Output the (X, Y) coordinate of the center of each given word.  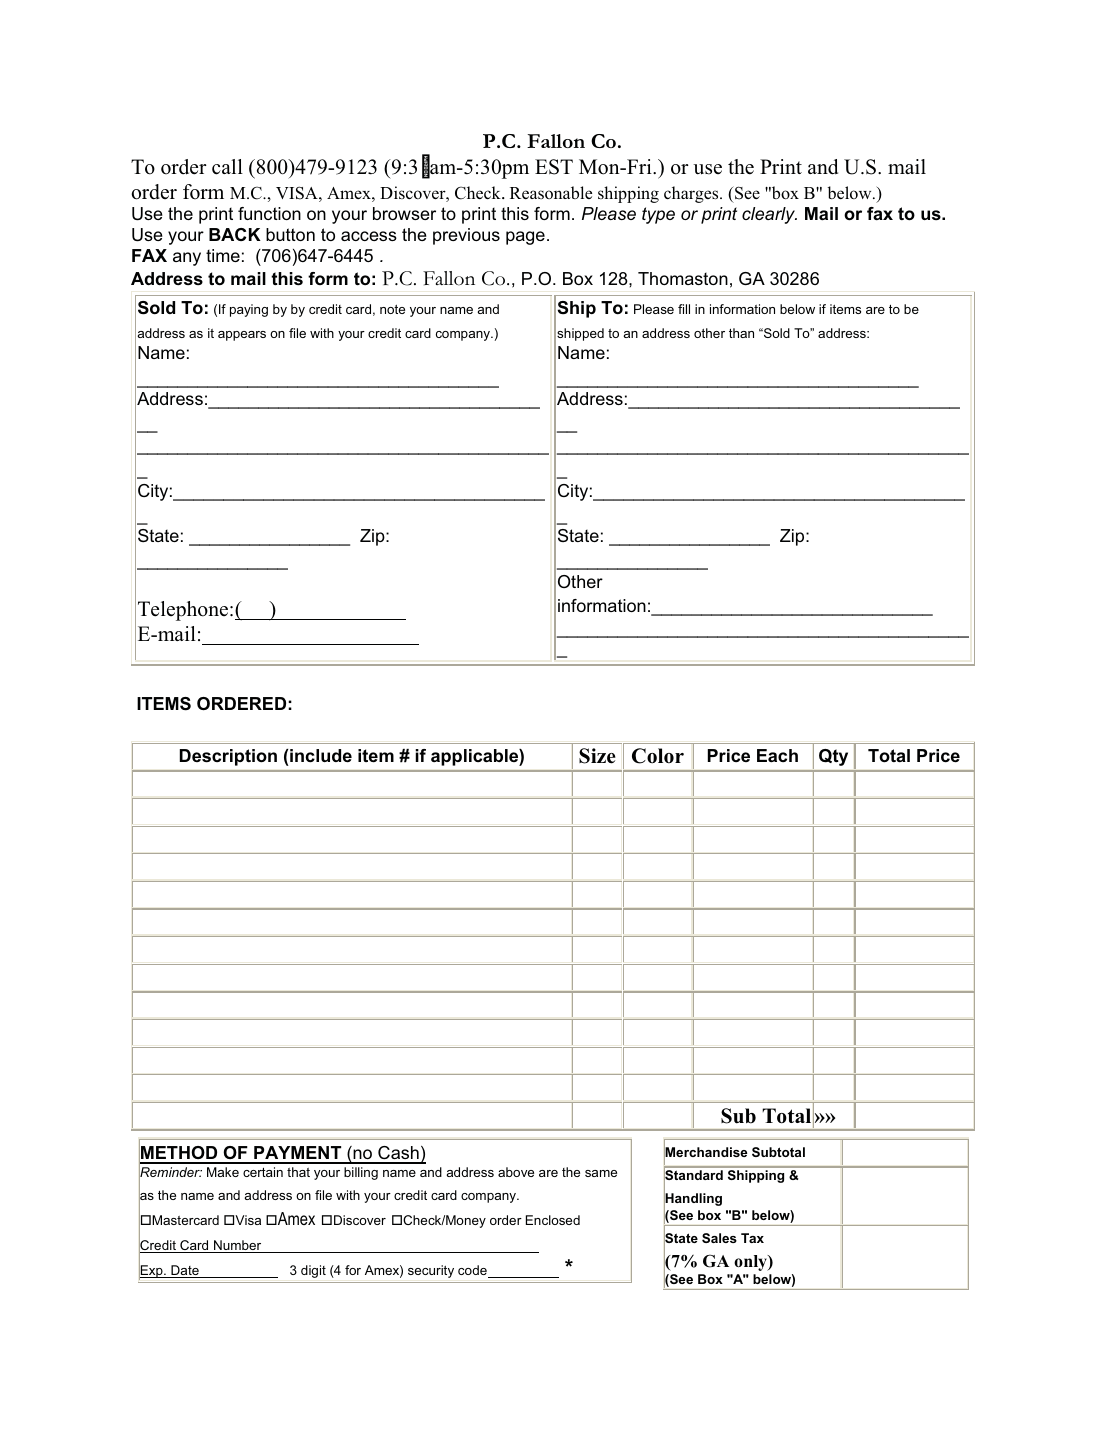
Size (597, 756)
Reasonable (551, 192)
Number (238, 1246)
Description (228, 757)
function (269, 213)
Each (777, 756)
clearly (769, 215)
